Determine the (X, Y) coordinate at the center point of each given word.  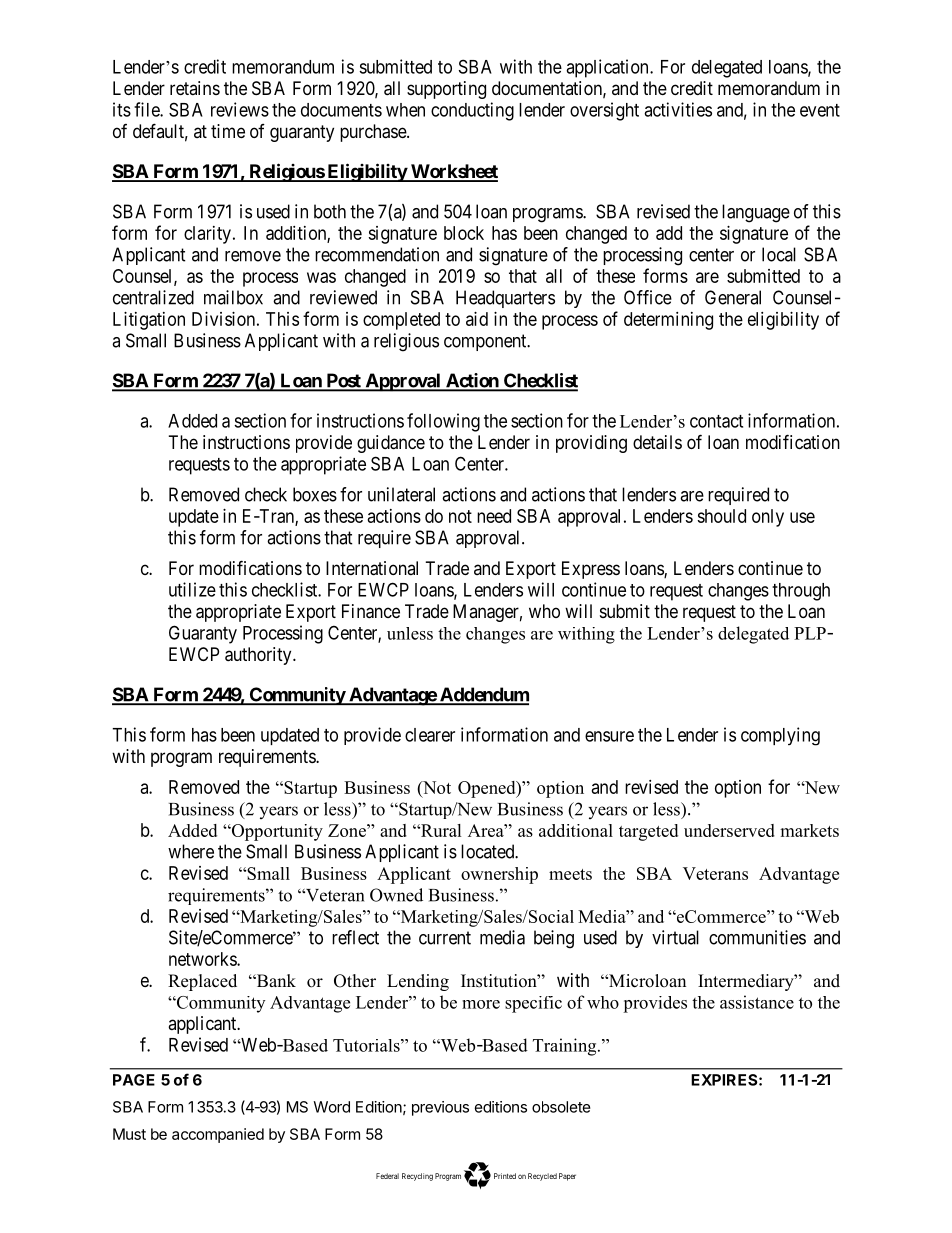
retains (195, 88)
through (801, 592)
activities (678, 109)
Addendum (483, 695)
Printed (505, 1176)
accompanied (218, 1135)
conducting (472, 111)
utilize (192, 589)
